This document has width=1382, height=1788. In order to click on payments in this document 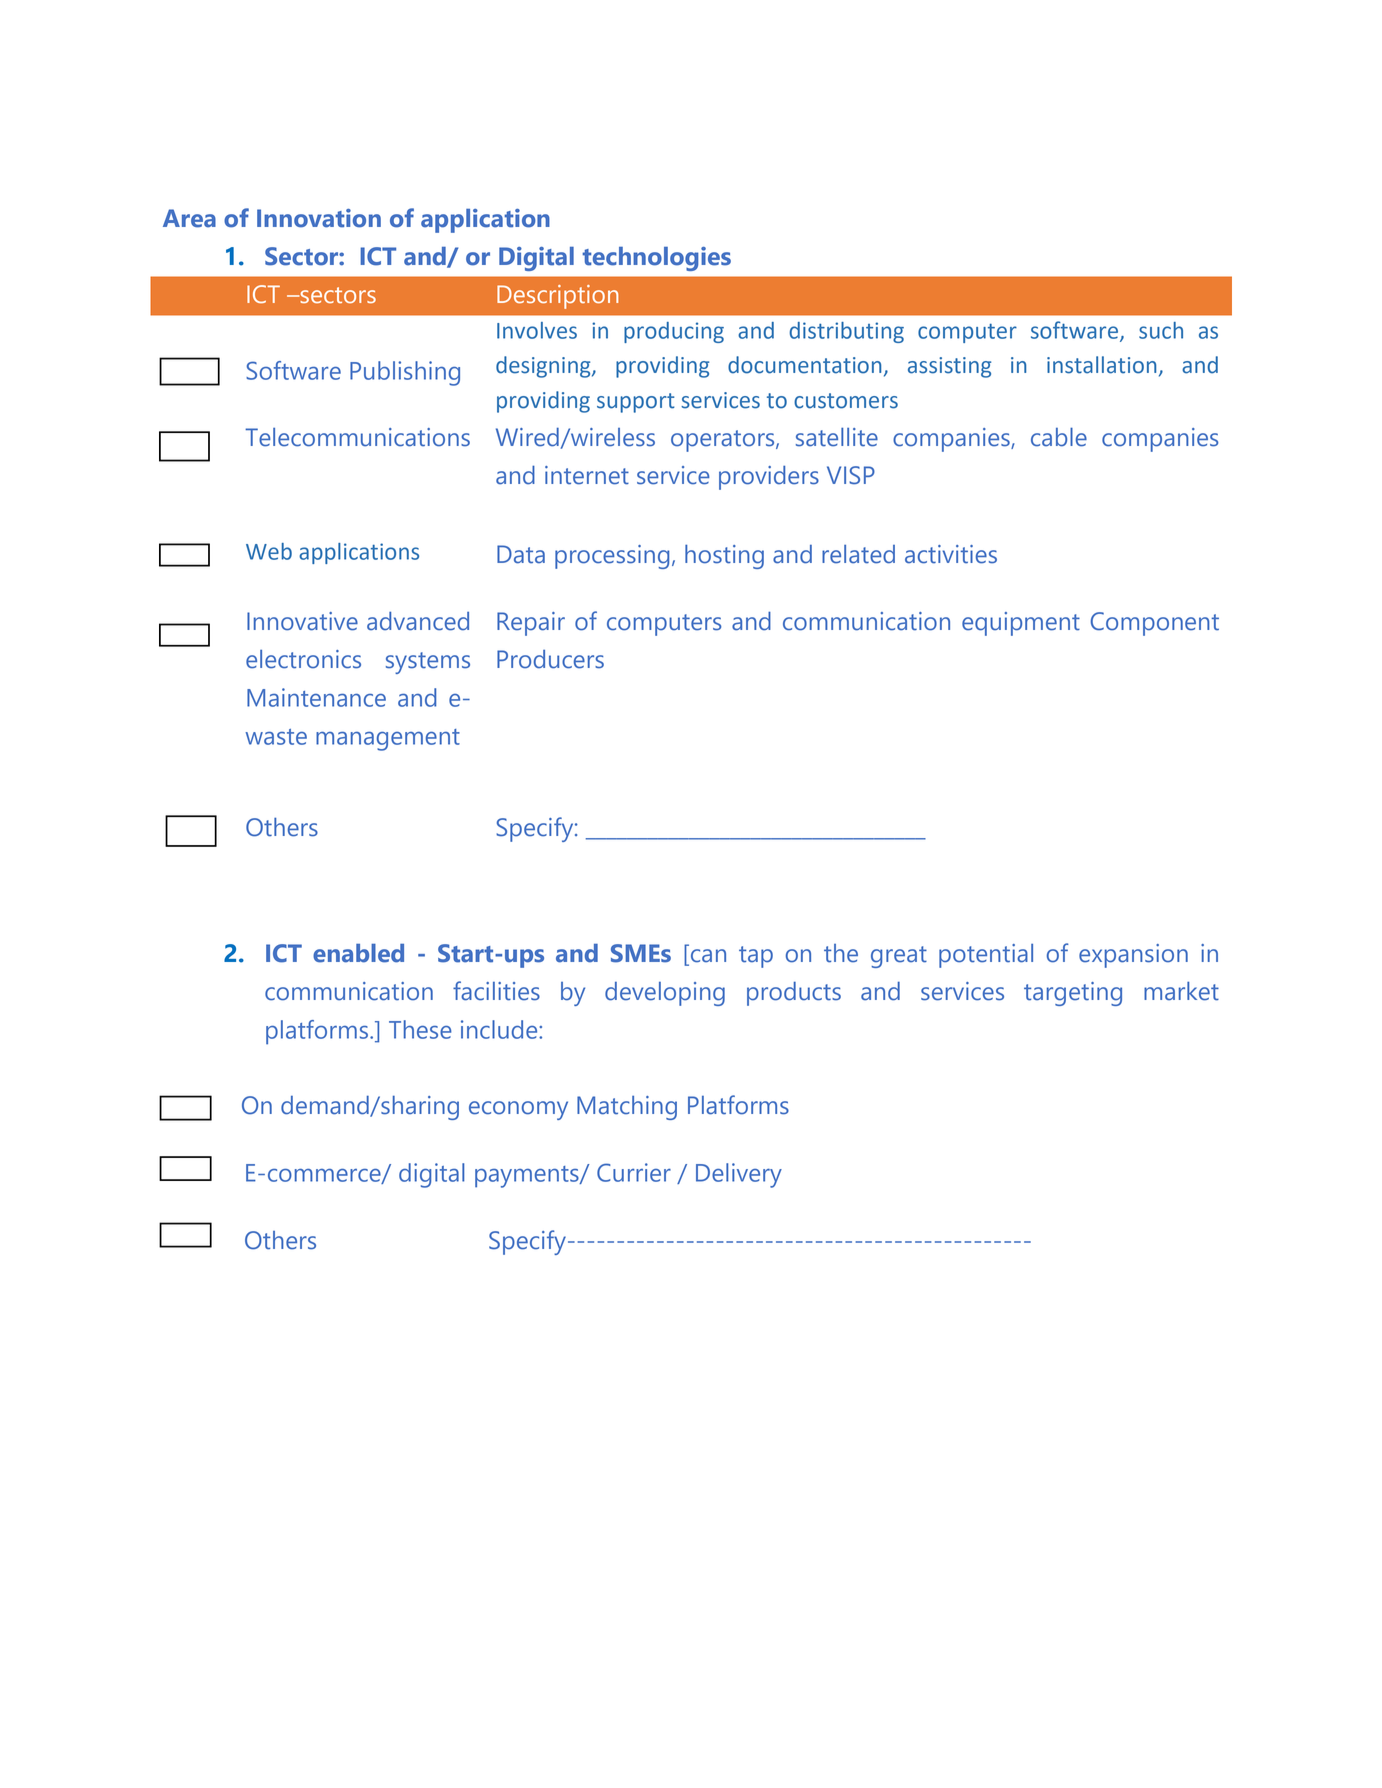, I will do `click(528, 1177)`.
